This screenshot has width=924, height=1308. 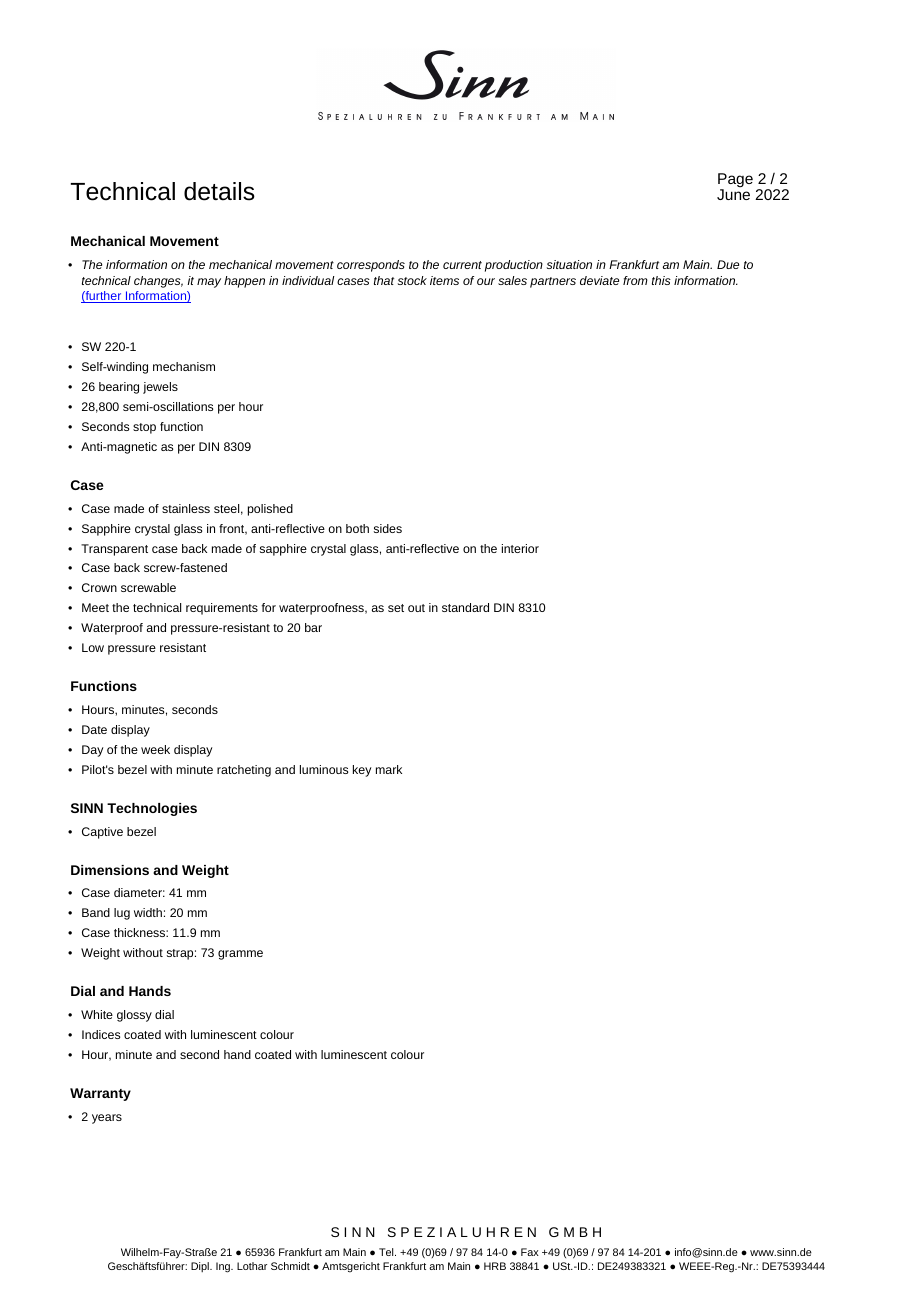 What do you see at coordinates (387, 1252) in the screenshot?
I see `Tel` at bounding box center [387, 1252].
